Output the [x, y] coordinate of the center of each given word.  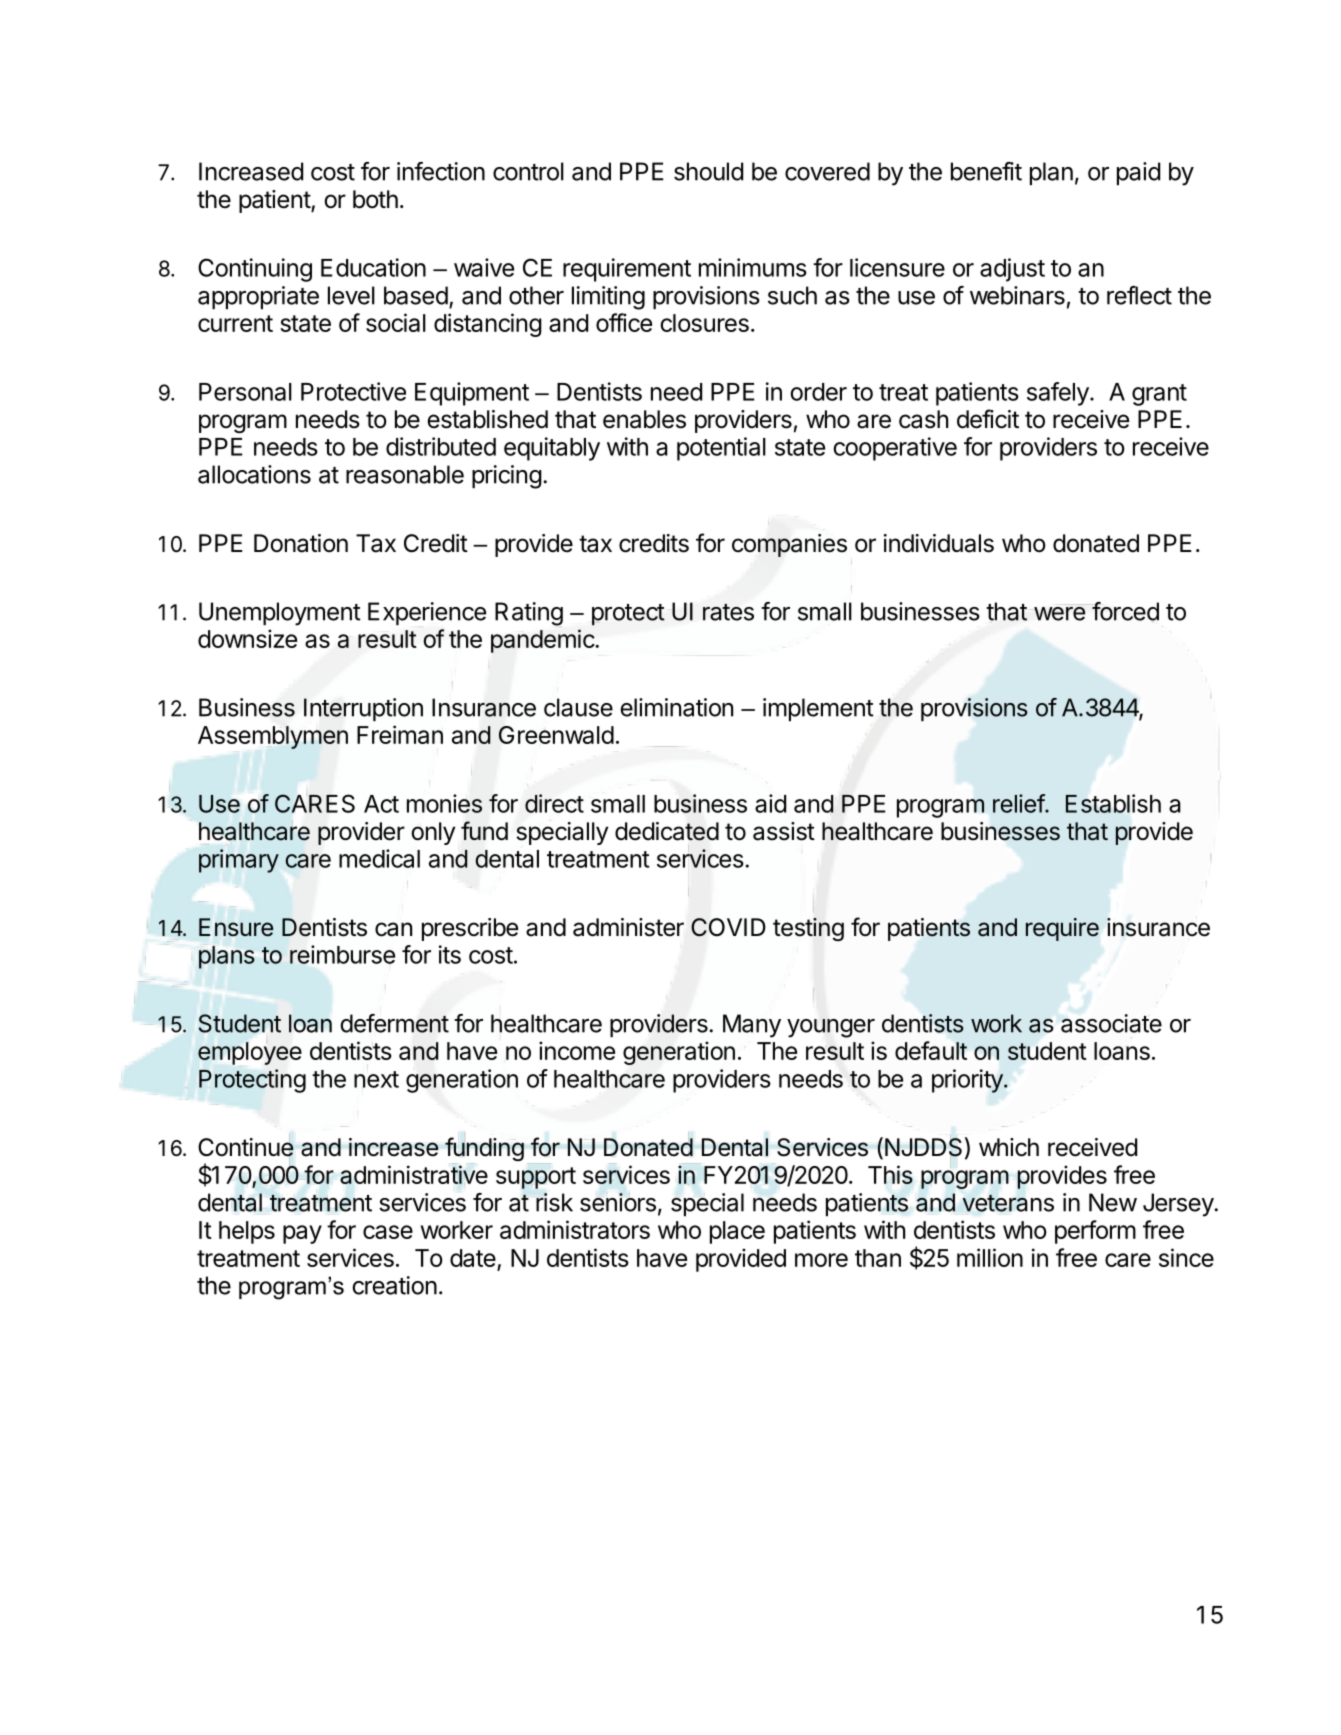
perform [1095, 1232]
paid [1138, 173]
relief [1019, 803]
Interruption [363, 709]
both [375, 199]
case [388, 1232]
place [737, 1232]
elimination [676, 707]
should [708, 171]
